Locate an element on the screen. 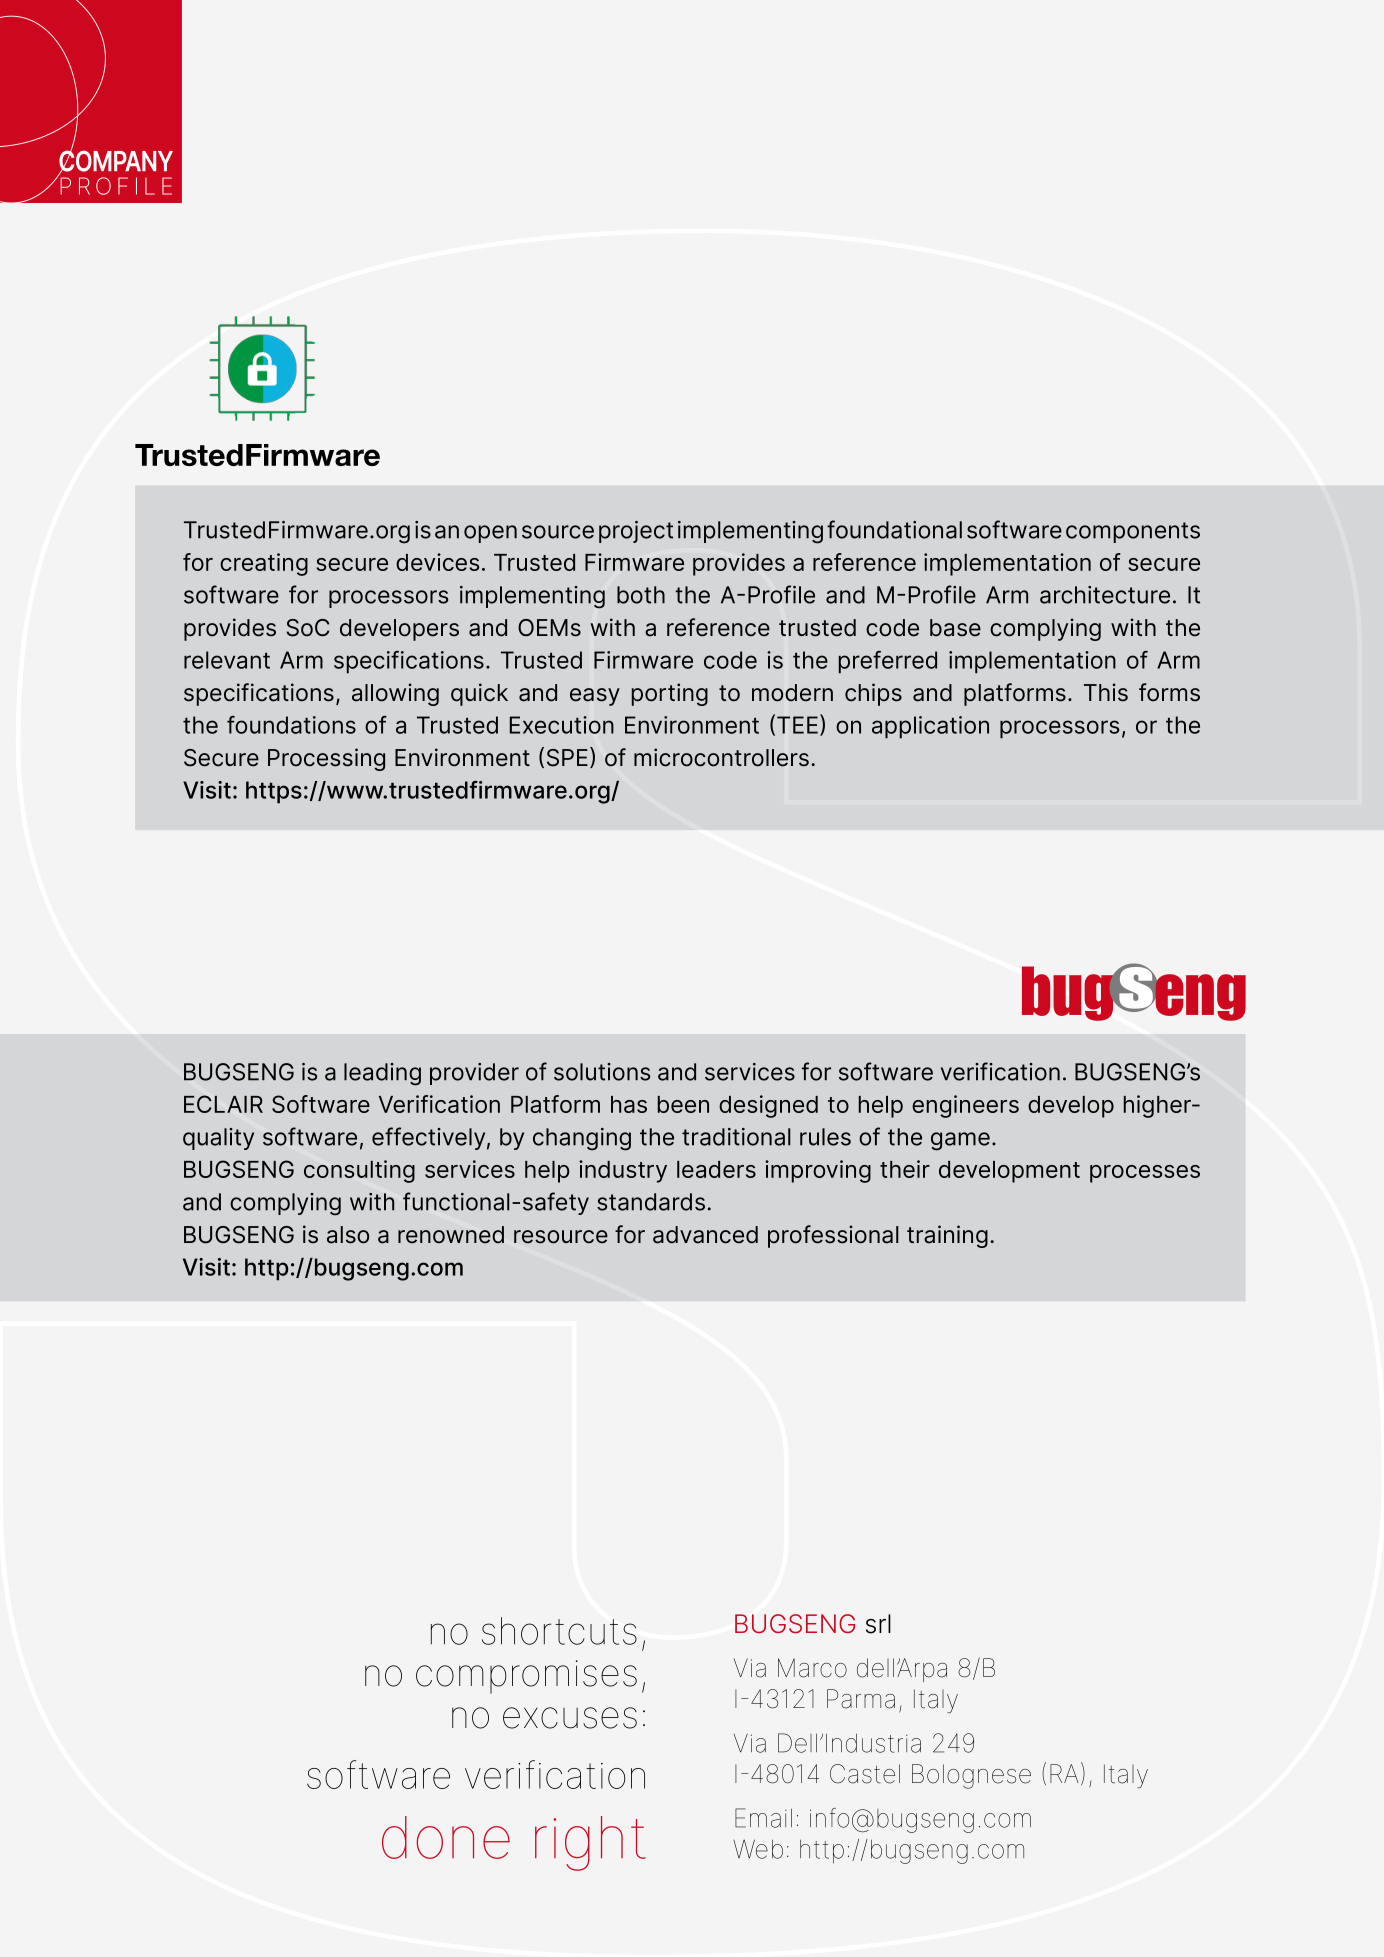  done is located at coordinates (446, 1837).
